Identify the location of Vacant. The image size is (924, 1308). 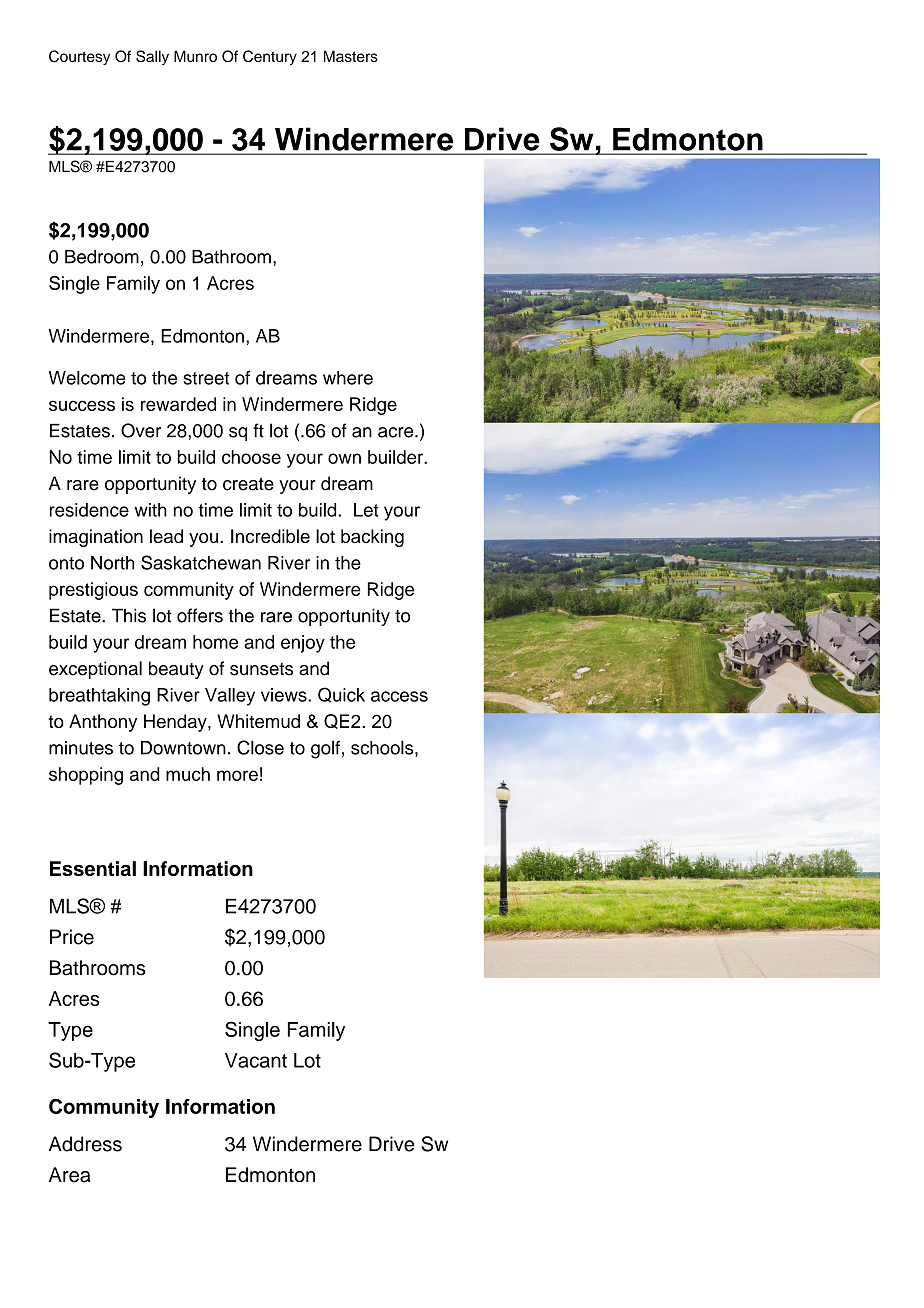
(256, 1060).
